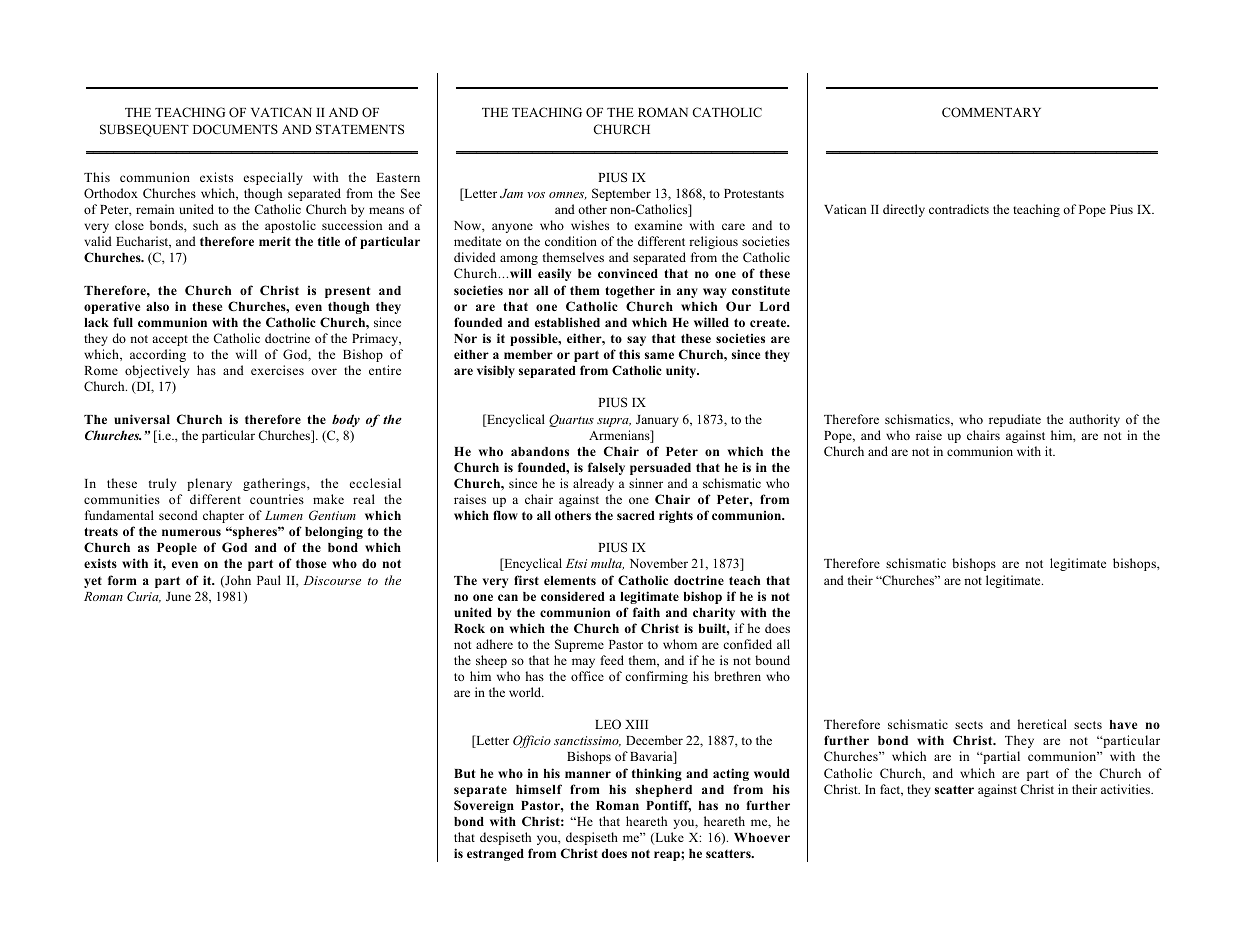 This page has width=1233, height=952. Describe the element at coordinates (1015, 420) in the page. I see `repudiate` at that location.
